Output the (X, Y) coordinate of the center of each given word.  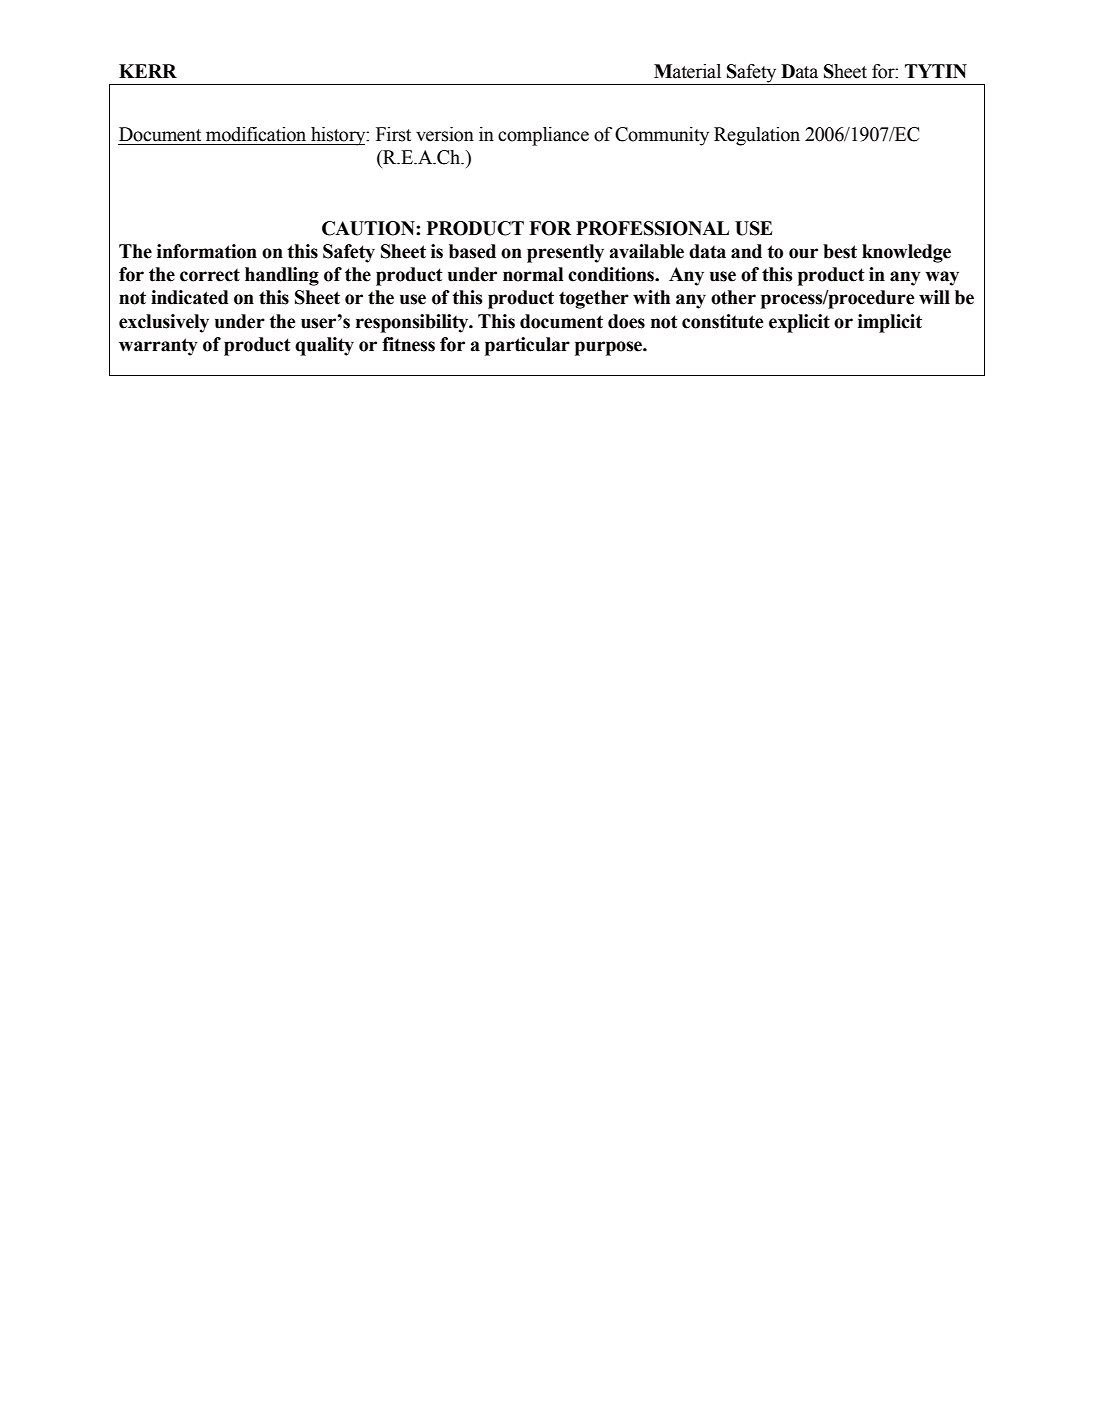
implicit (890, 323)
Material (687, 71)
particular (527, 346)
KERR (148, 71)
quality (324, 346)
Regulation (757, 136)
